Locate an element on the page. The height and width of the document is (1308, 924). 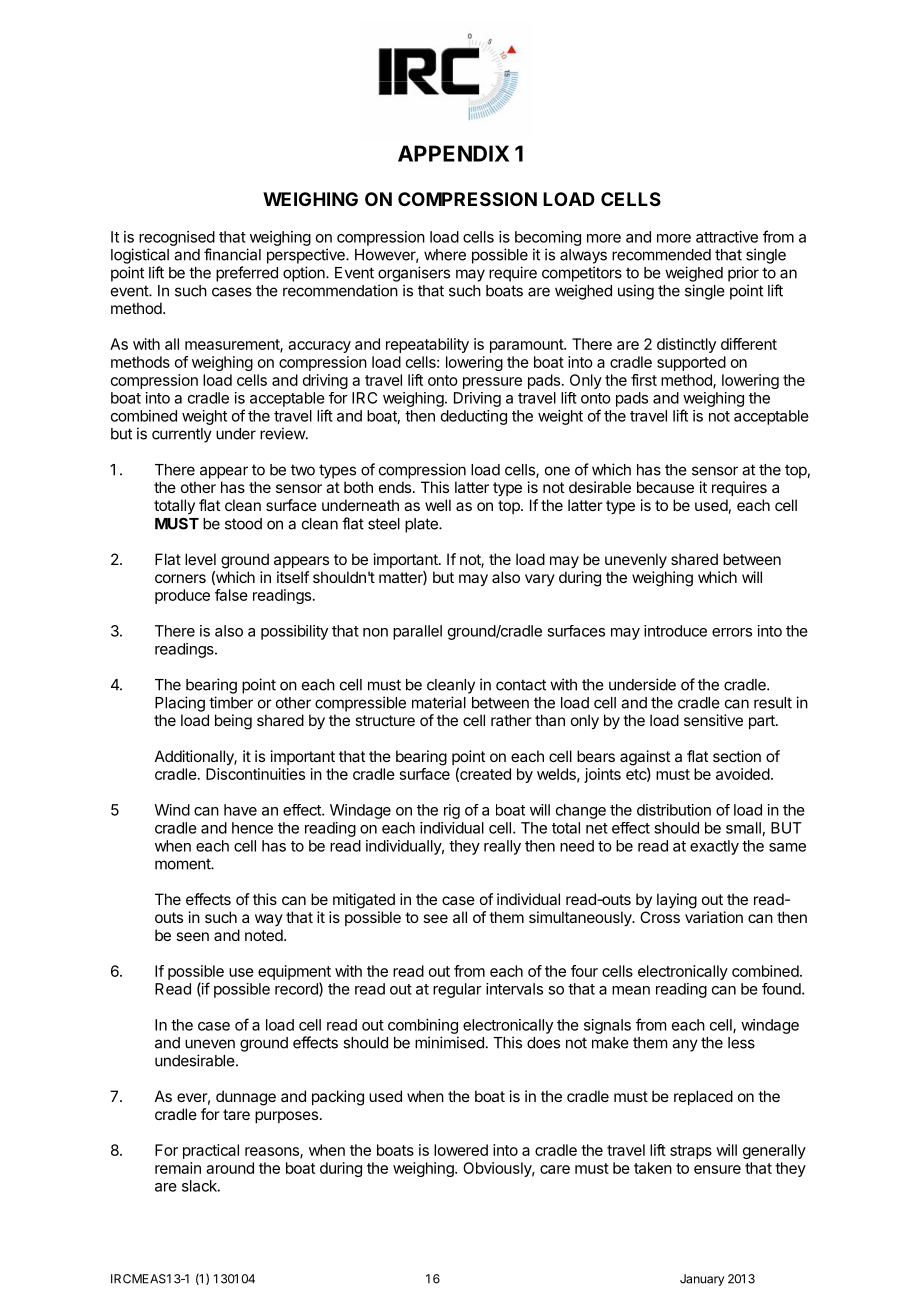
seen is located at coordinates (192, 936).
